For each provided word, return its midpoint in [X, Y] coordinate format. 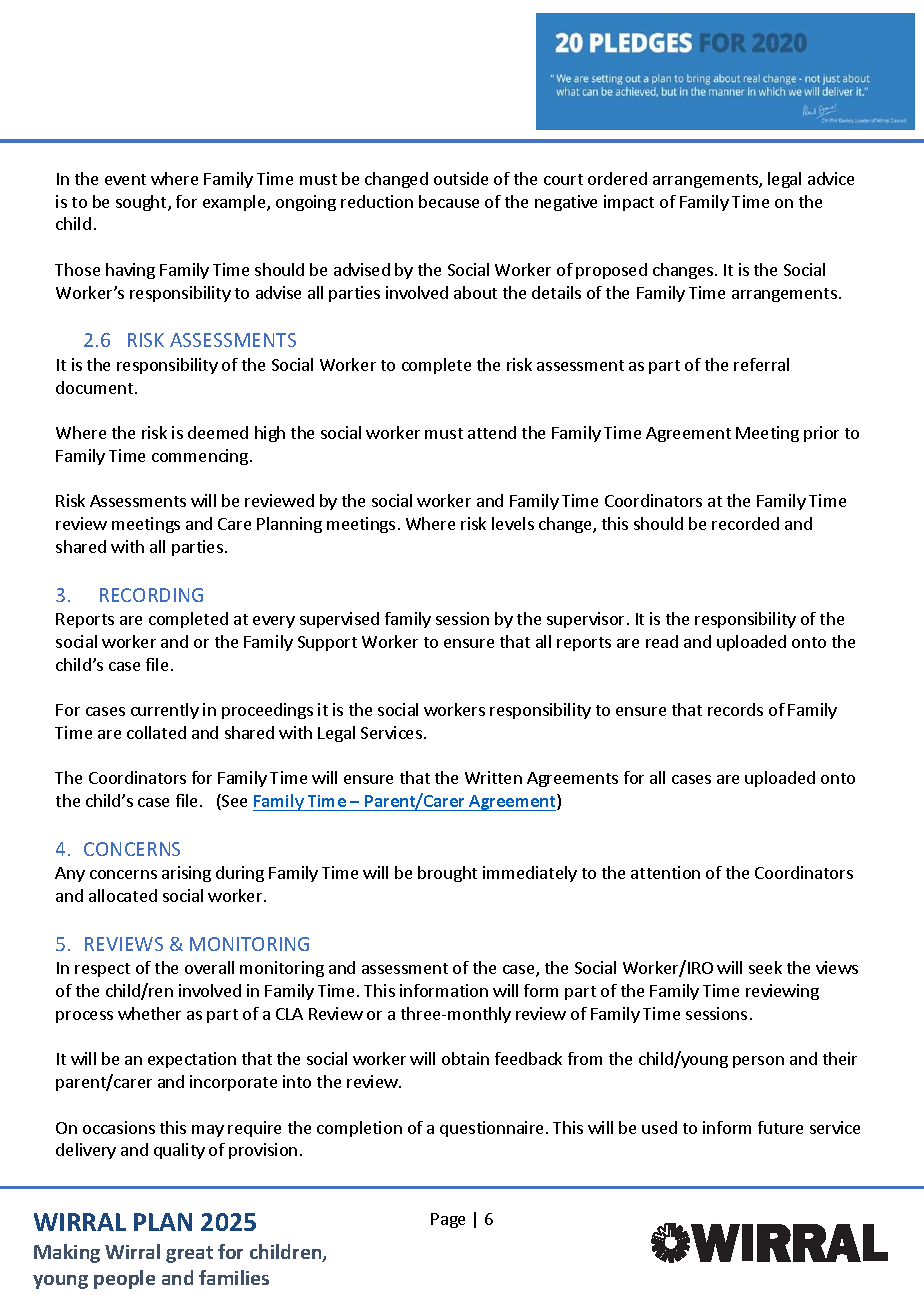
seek [765, 967]
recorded [745, 523]
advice [831, 178]
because [449, 201]
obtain [465, 1058]
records [735, 709]
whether [149, 1013]
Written [493, 777]
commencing [200, 457]
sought [142, 203]
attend [492, 432]
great [189, 1254]
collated [156, 732]
